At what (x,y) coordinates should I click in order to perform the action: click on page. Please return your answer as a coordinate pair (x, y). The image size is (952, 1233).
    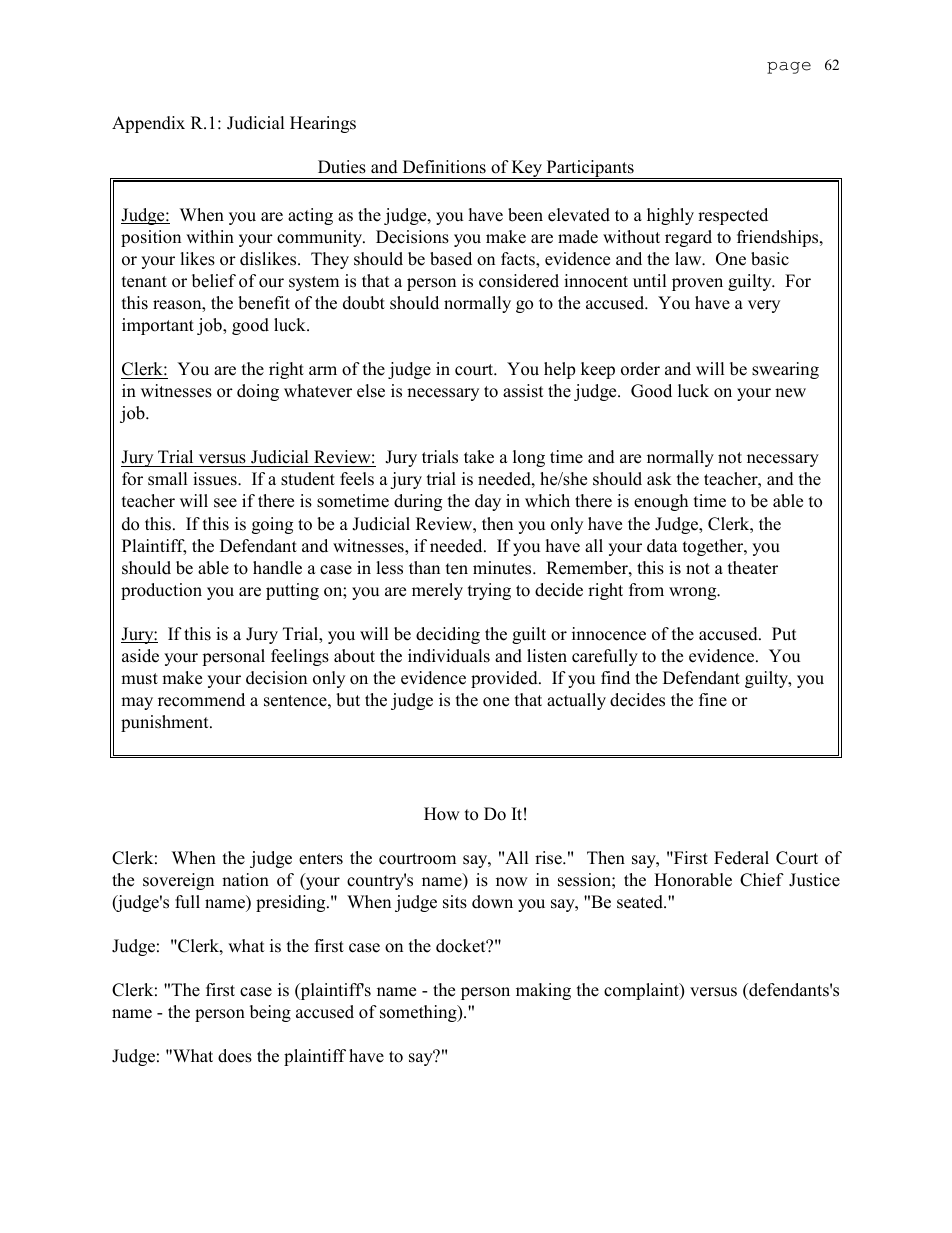
    Looking at the image, I should click on (789, 68).
